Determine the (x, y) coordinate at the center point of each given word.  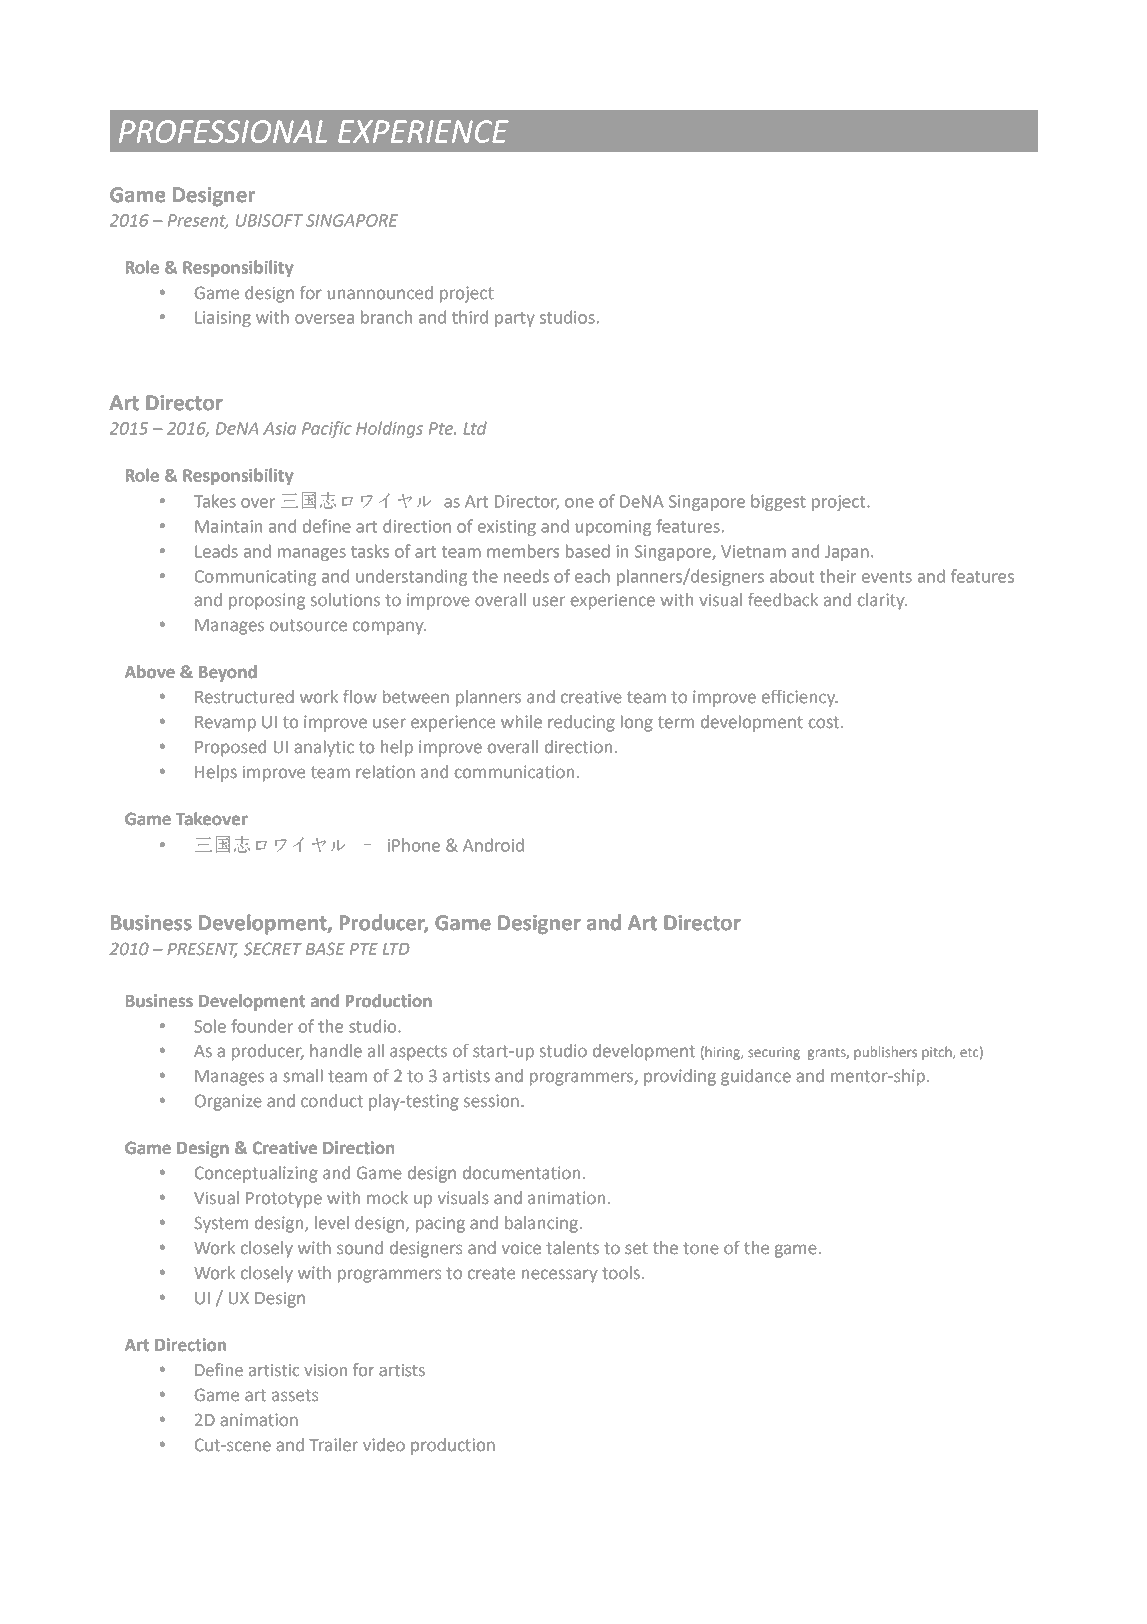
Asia (279, 428)
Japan (847, 553)
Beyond (228, 673)
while (521, 722)
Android (493, 845)
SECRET (273, 949)
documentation (521, 1173)
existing (507, 528)
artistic (274, 1370)
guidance (756, 1077)
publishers (885, 1053)
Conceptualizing (256, 1174)
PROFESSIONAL (223, 131)
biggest (778, 502)
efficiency (800, 698)
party (515, 319)
